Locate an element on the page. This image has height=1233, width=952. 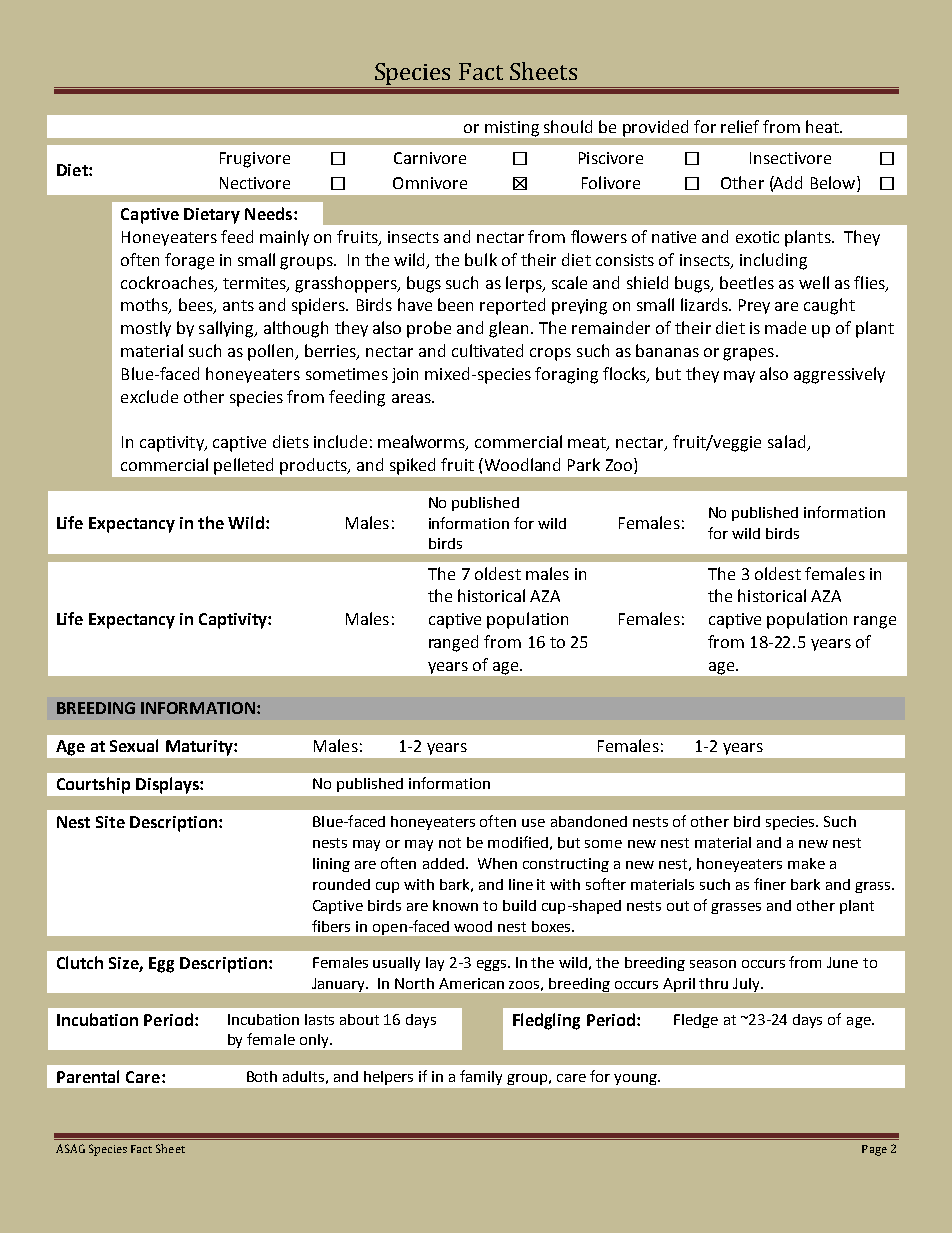
Both is located at coordinates (262, 1076).
